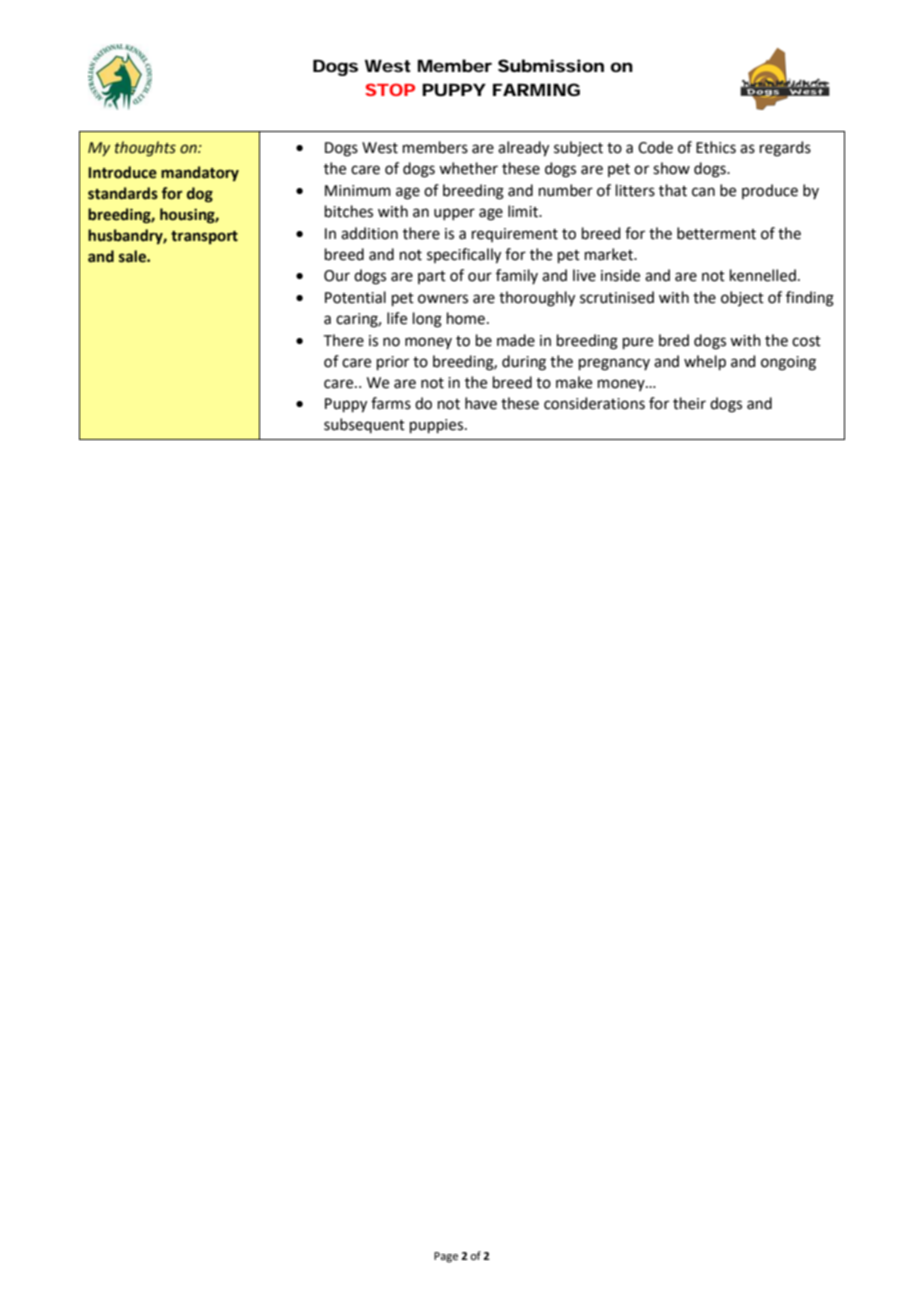 Image resolution: width=924 pixels, height=1308 pixels. What do you see at coordinates (446, 1257) in the screenshot?
I see `Page` at bounding box center [446, 1257].
